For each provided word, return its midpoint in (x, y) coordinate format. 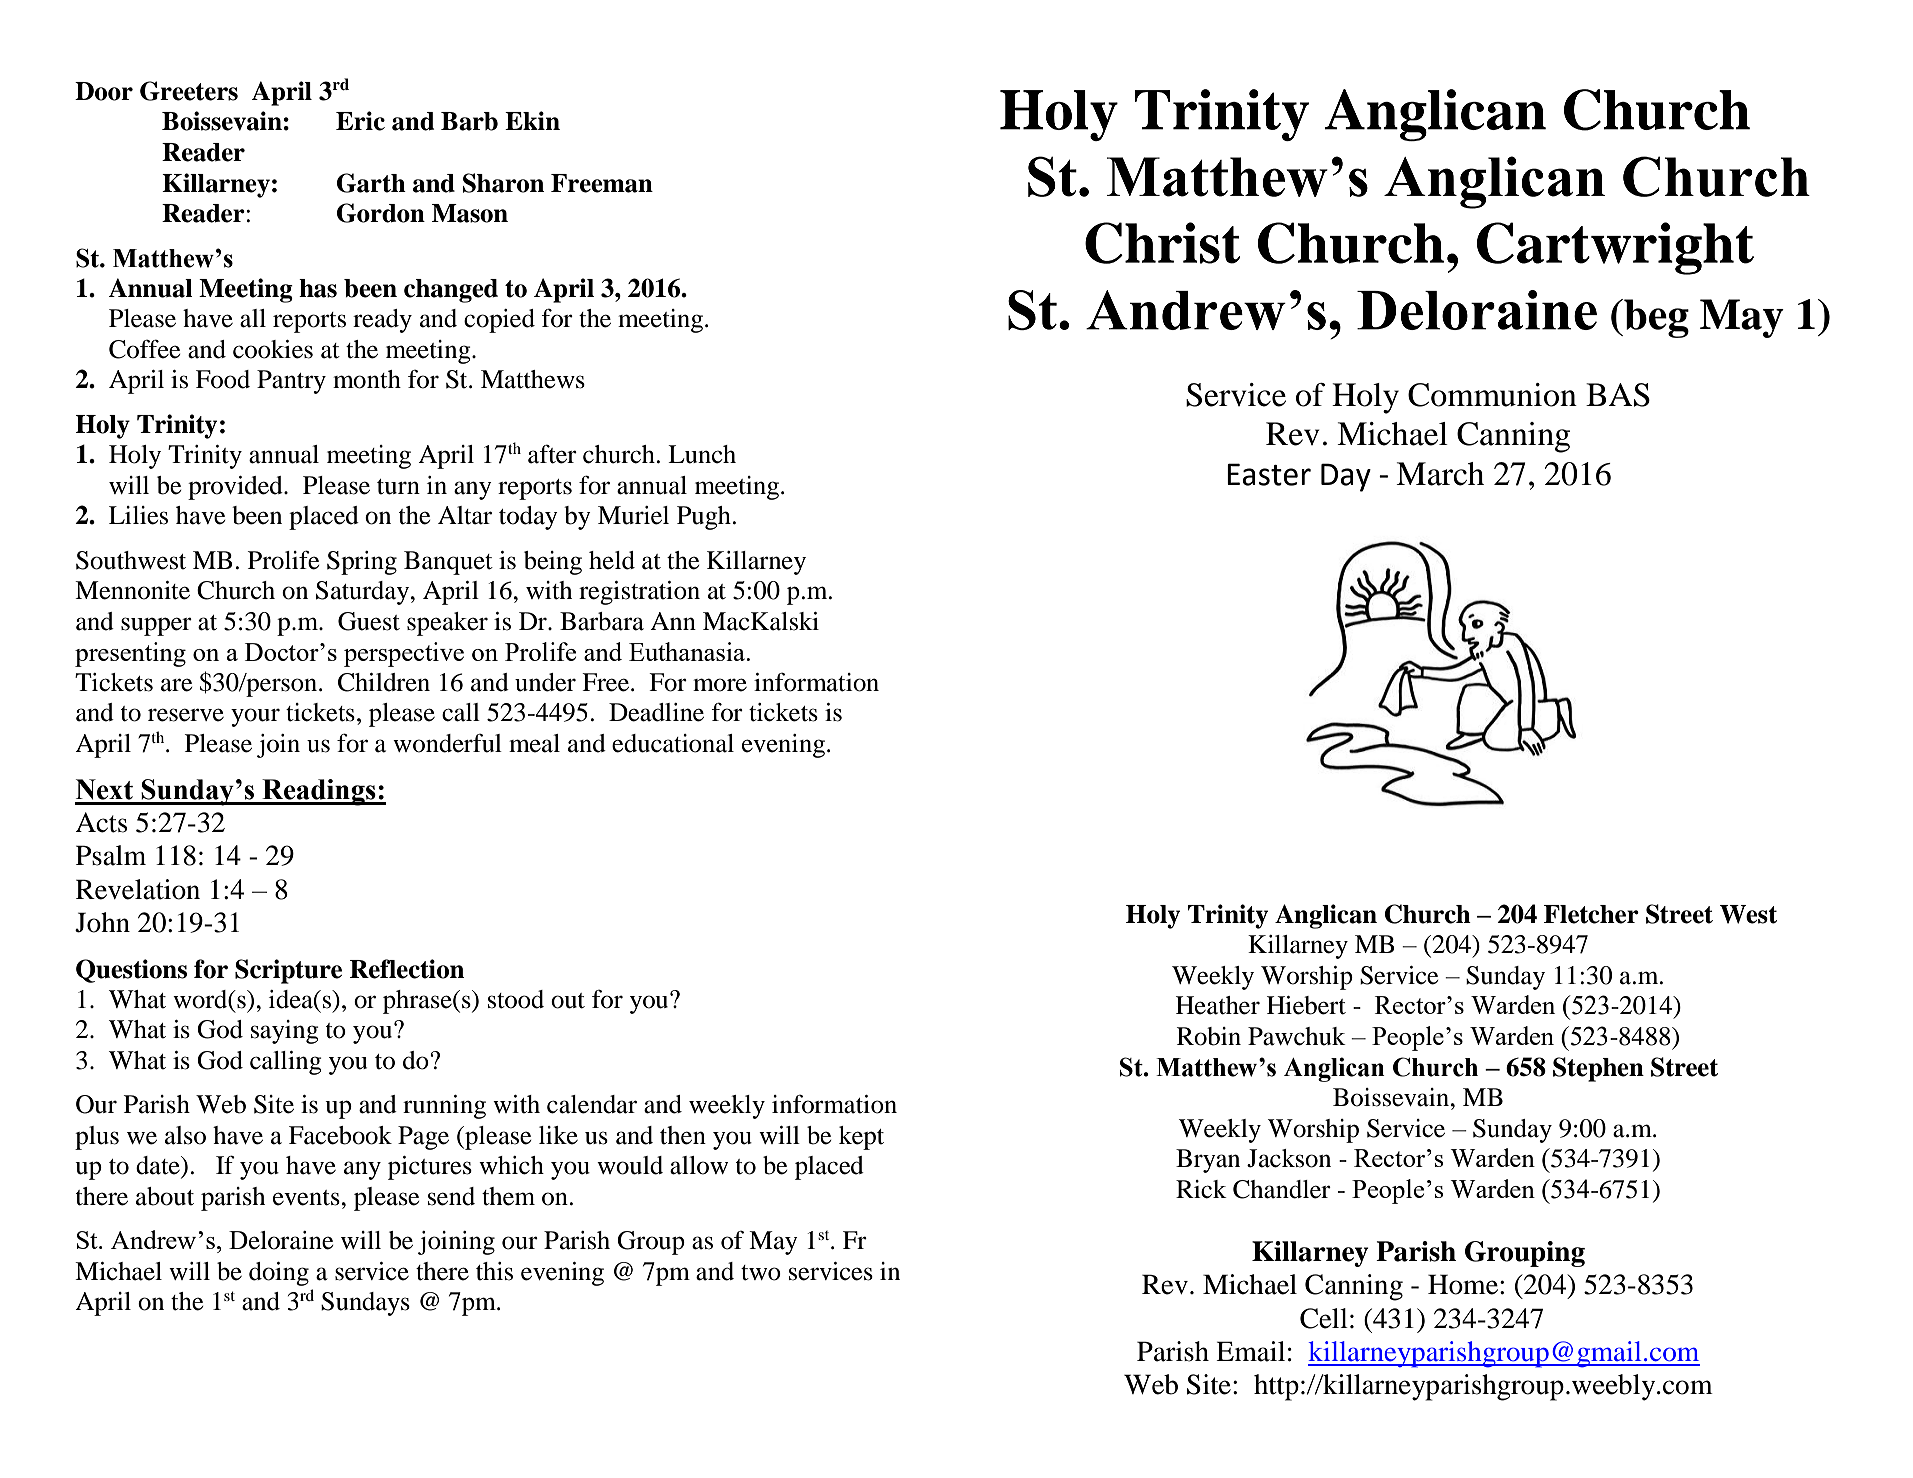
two (761, 1273)
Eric (360, 121)
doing (279, 1274)
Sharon (503, 183)
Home (1463, 1284)
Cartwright (1615, 248)
